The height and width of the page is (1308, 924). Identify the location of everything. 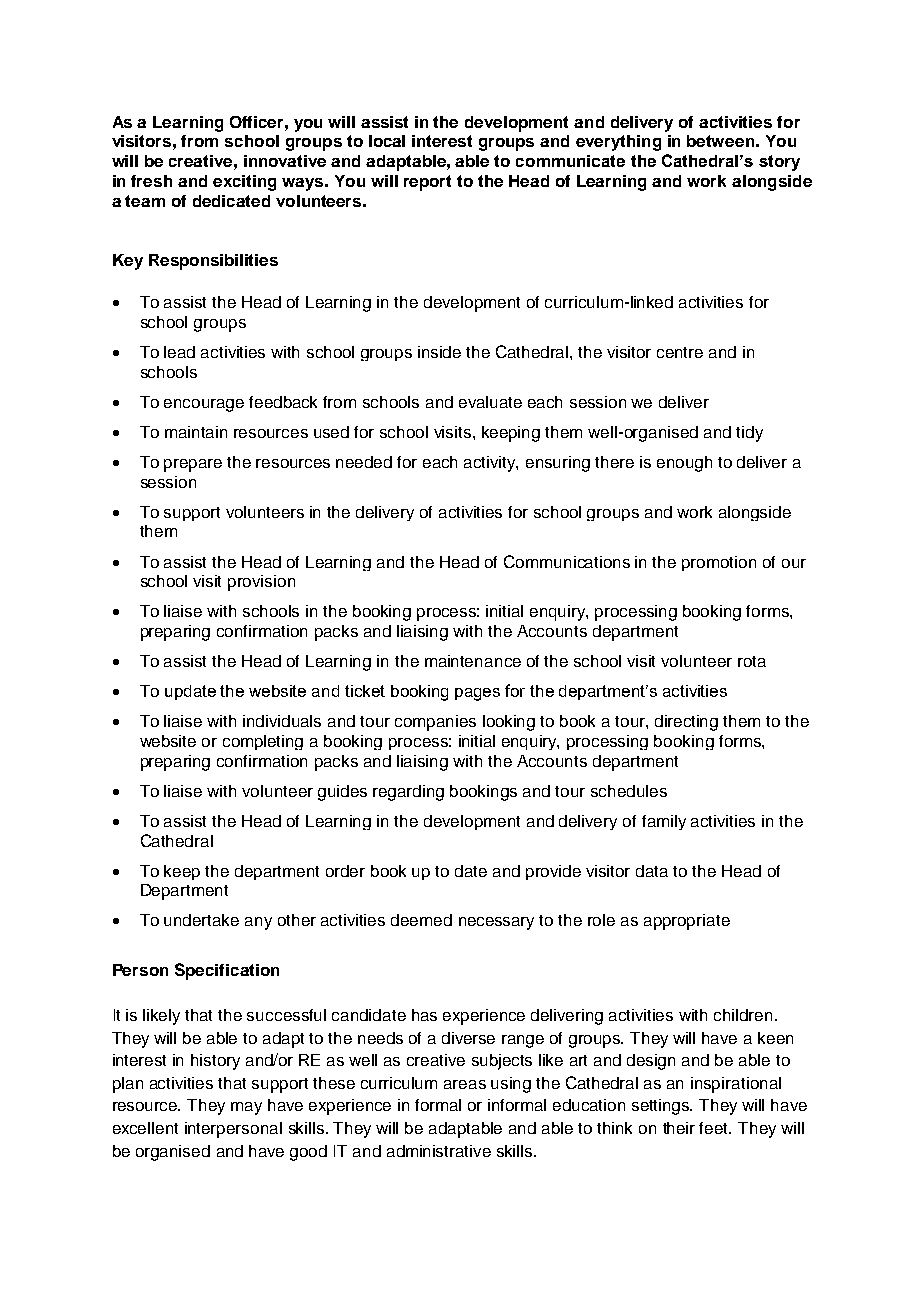
(618, 143).
